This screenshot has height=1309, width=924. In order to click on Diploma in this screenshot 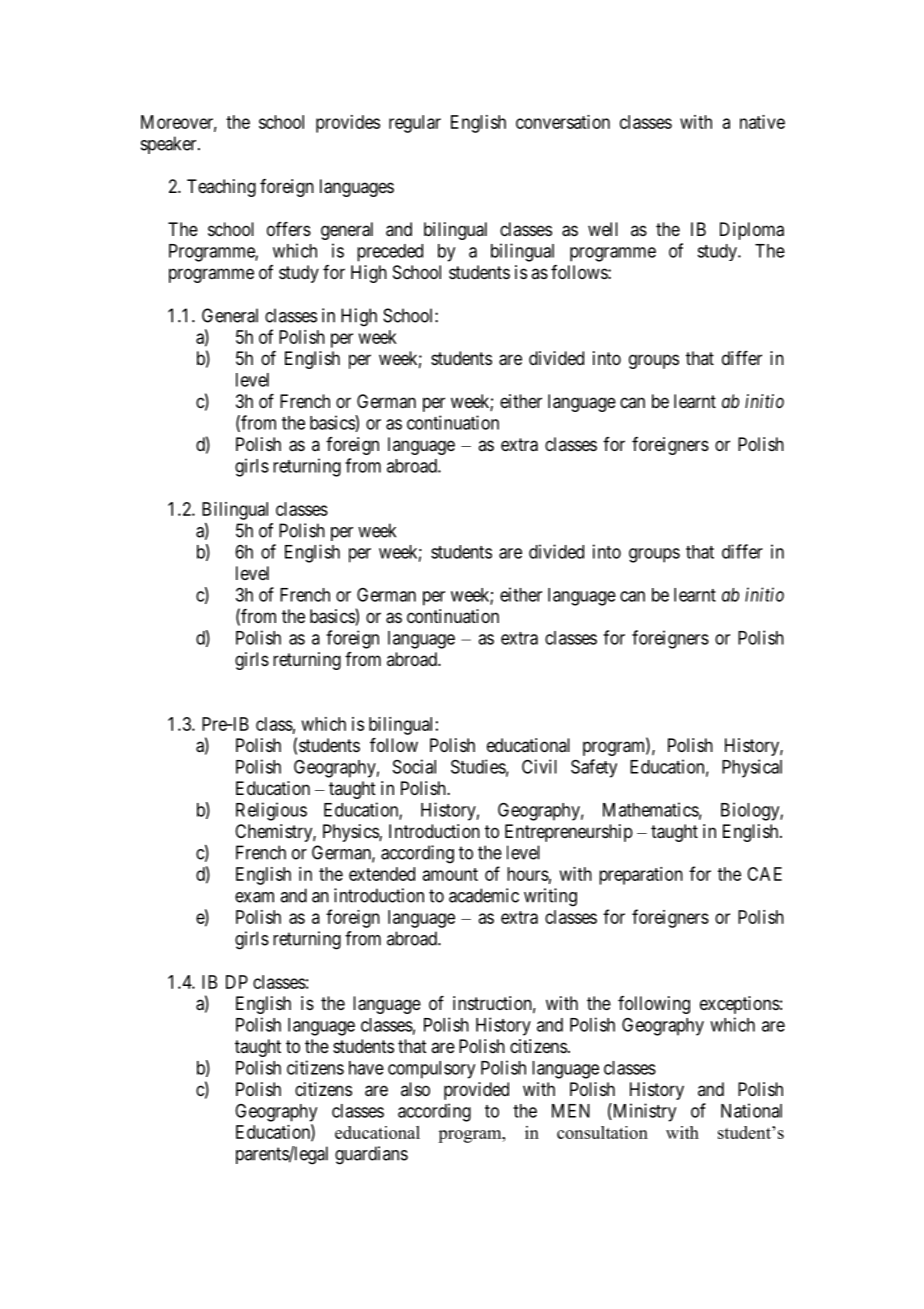, I will do `click(752, 231)`.
